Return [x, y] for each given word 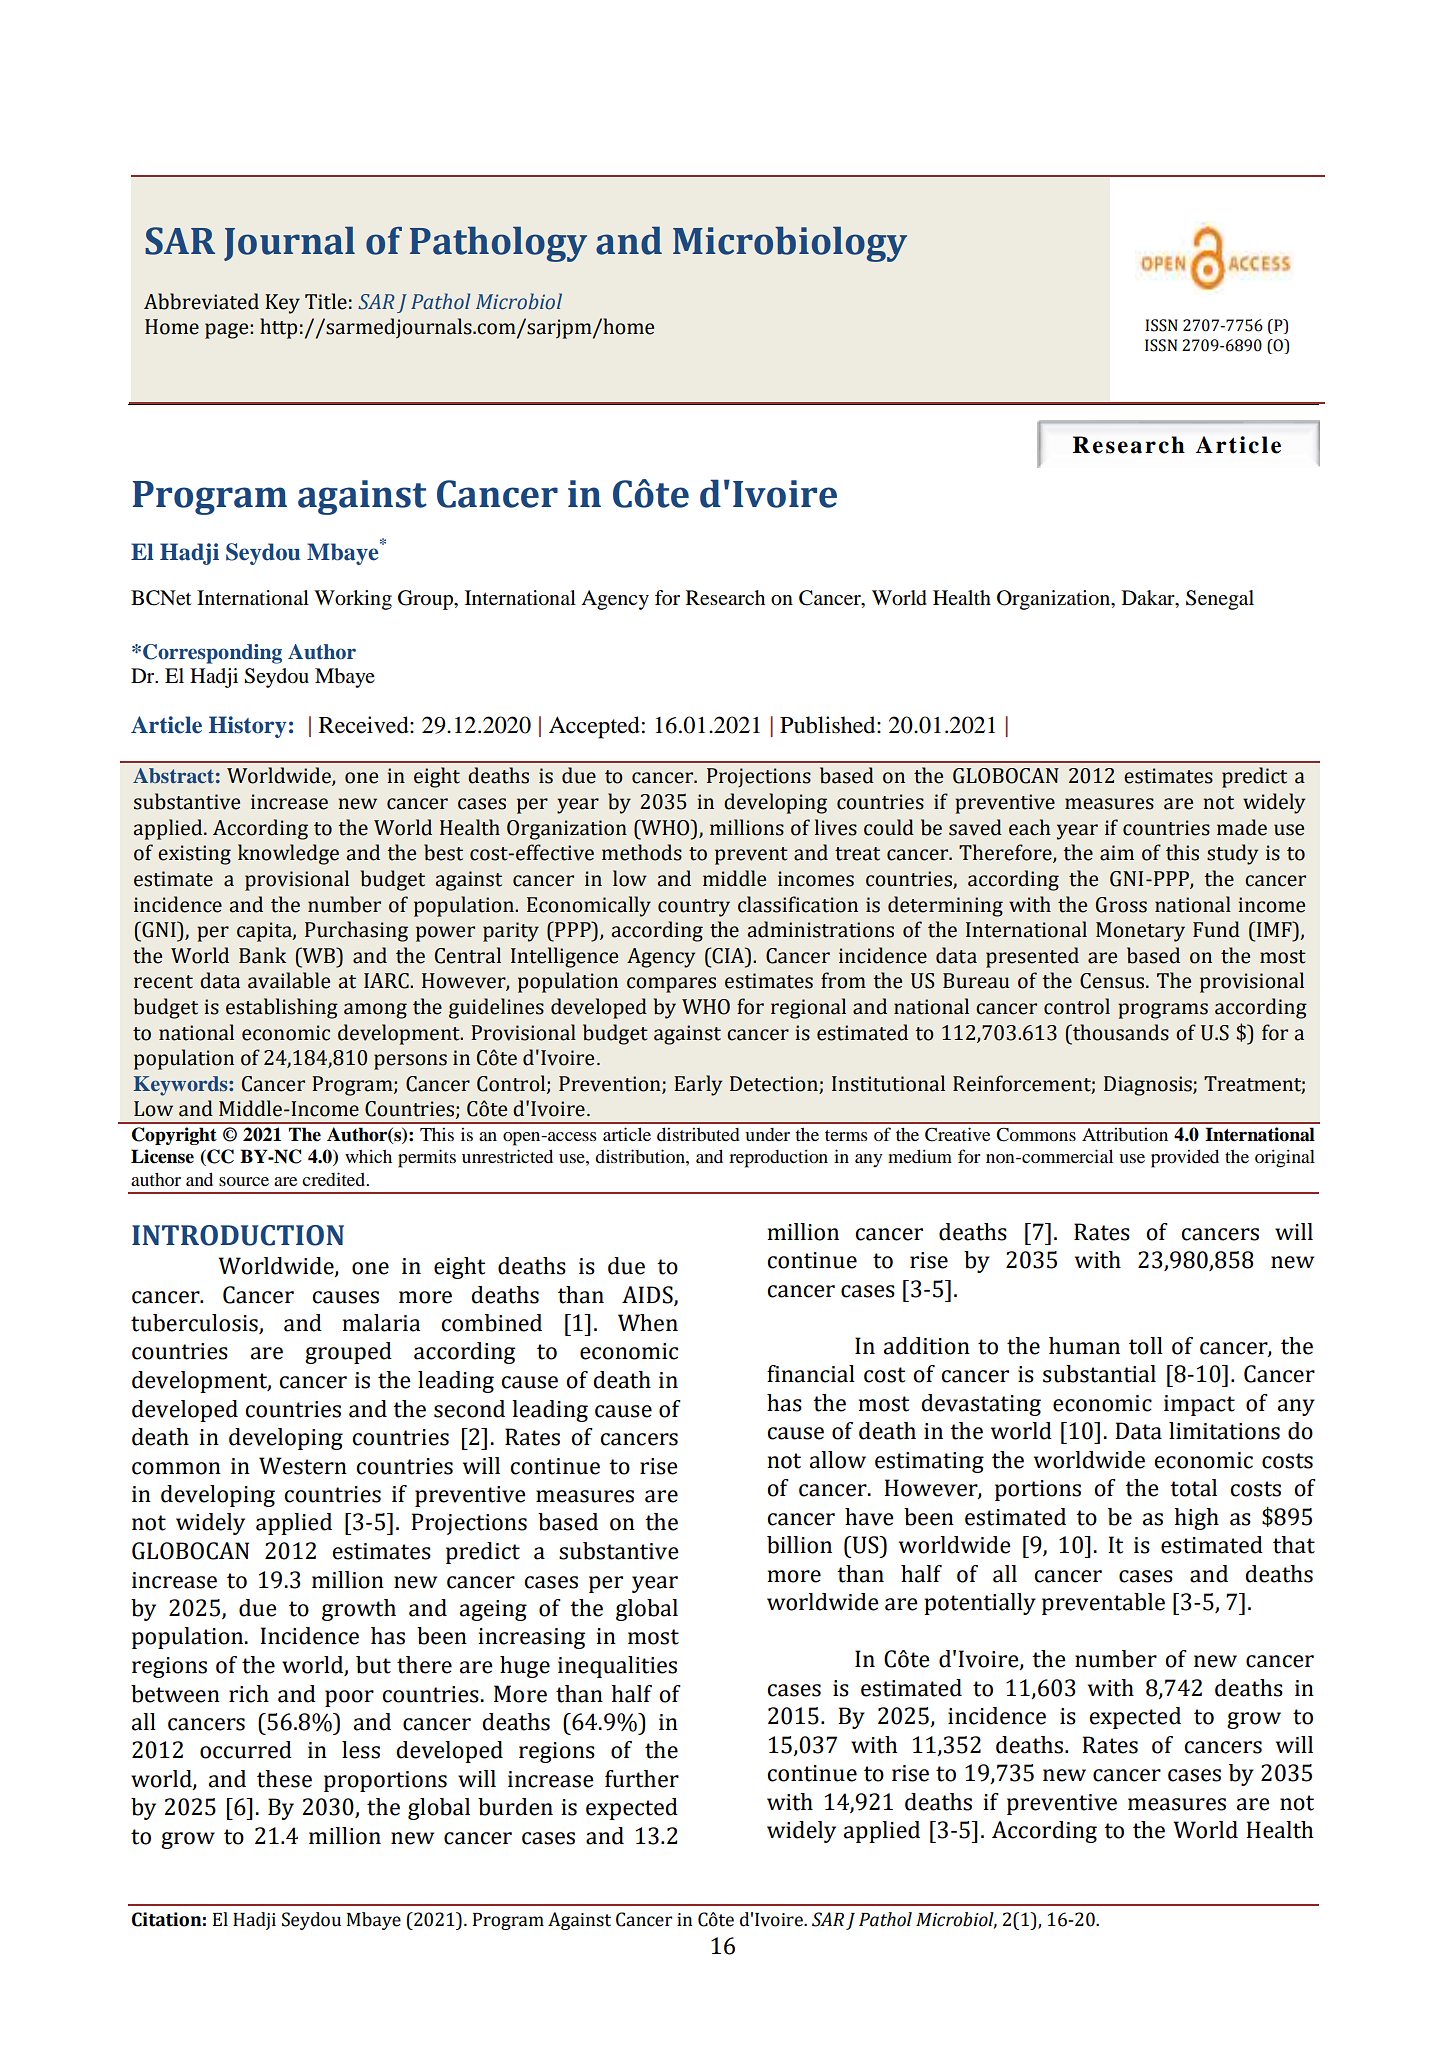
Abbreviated [201, 301]
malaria [381, 1323]
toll [1146, 1346]
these [284, 1779]
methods [642, 852]
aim [1117, 853]
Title [326, 301]
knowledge [288, 854]
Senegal [1220, 600]
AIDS [648, 1295]
